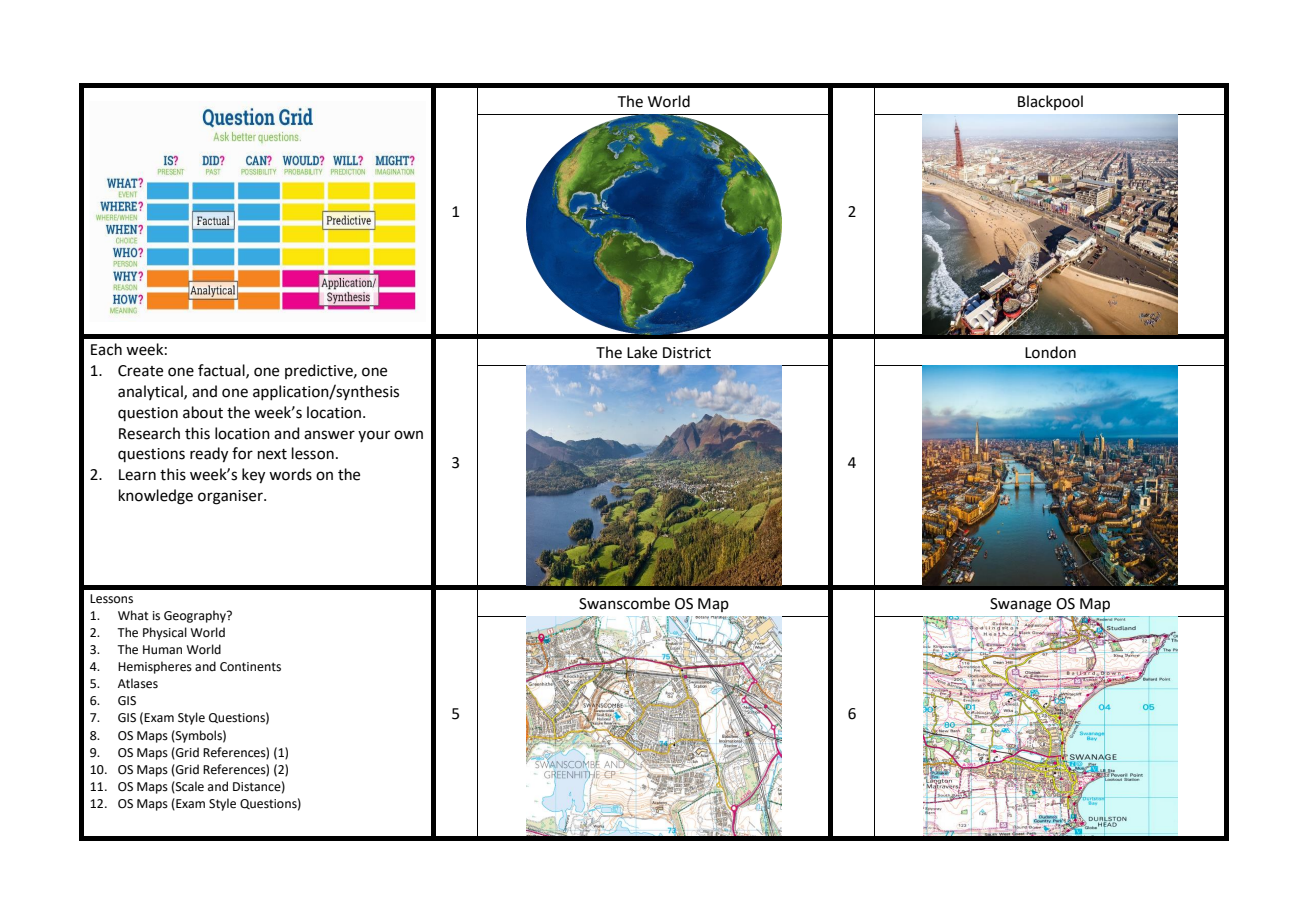 The height and width of the image is (924, 1308). I want to click on Create, so click(140, 371).
